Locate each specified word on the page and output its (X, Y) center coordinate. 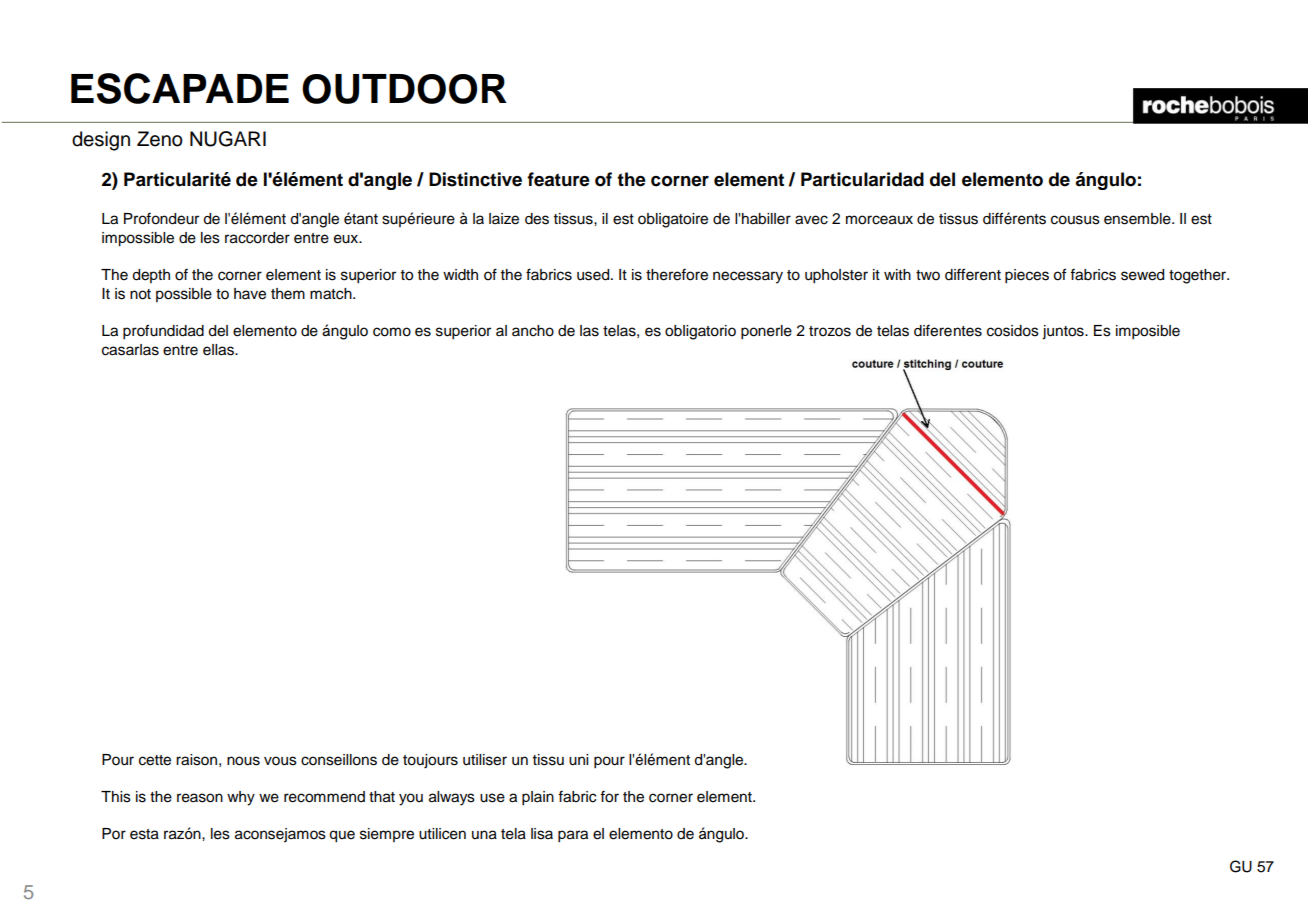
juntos (1064, 332)
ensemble (1138, 219)
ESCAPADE (180, 88)
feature (558, 179)
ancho (533, 331)
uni (578, 760)
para (573, 836)
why (241, 798)
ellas (219, 350)
